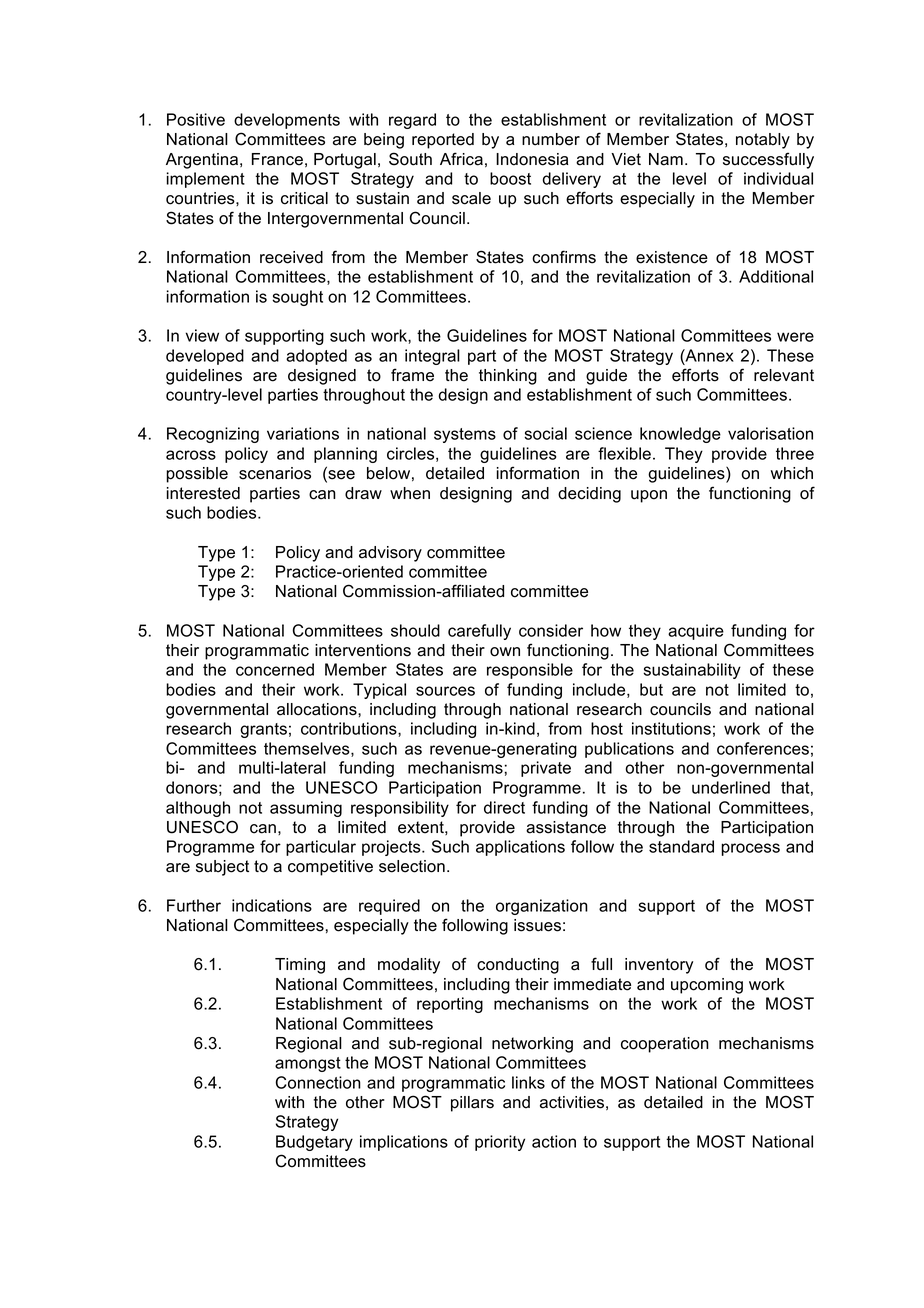  I want to click on Budgetary, so click(314, 1143).
